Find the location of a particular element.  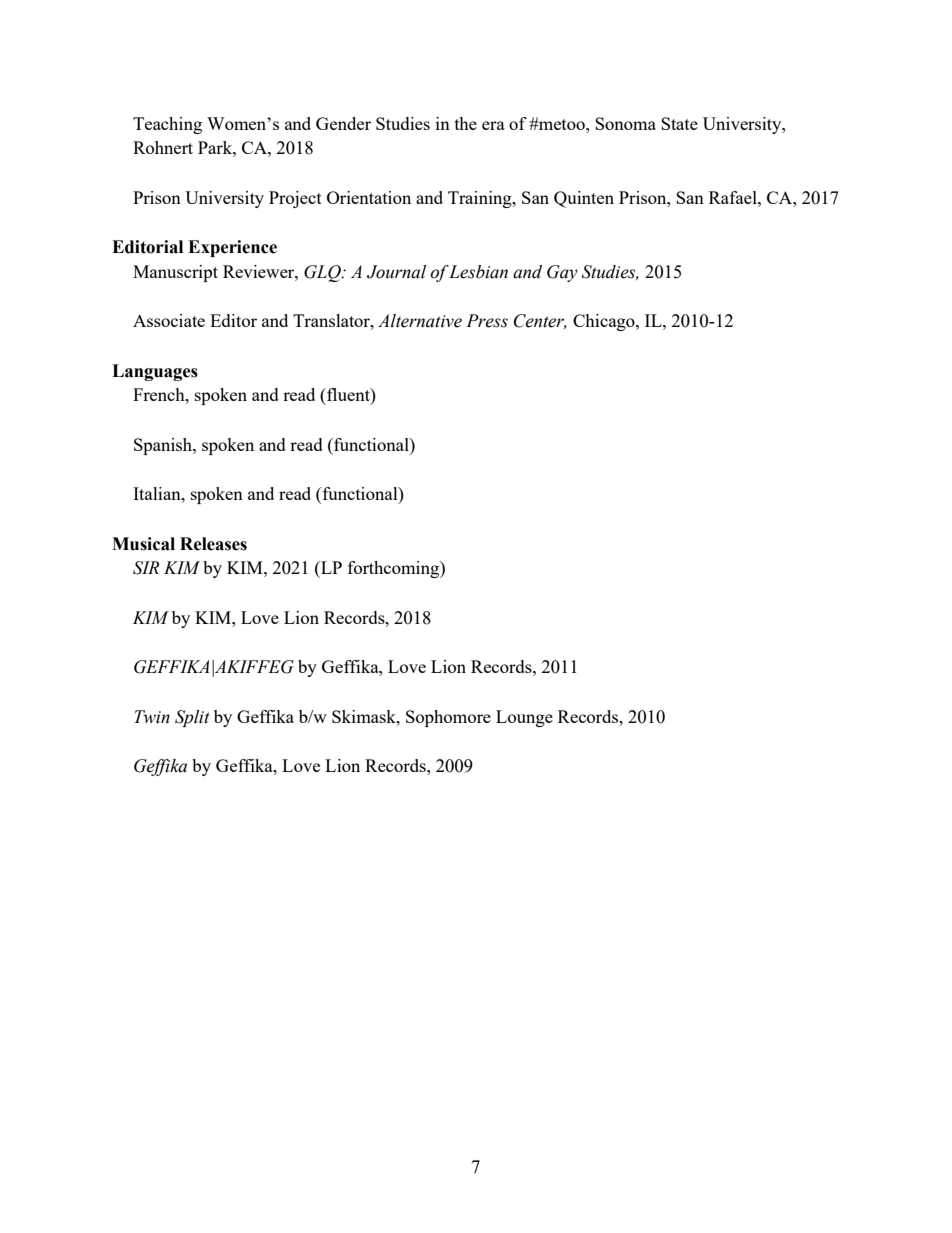

Chicago is located at coordinates (605, 322).
